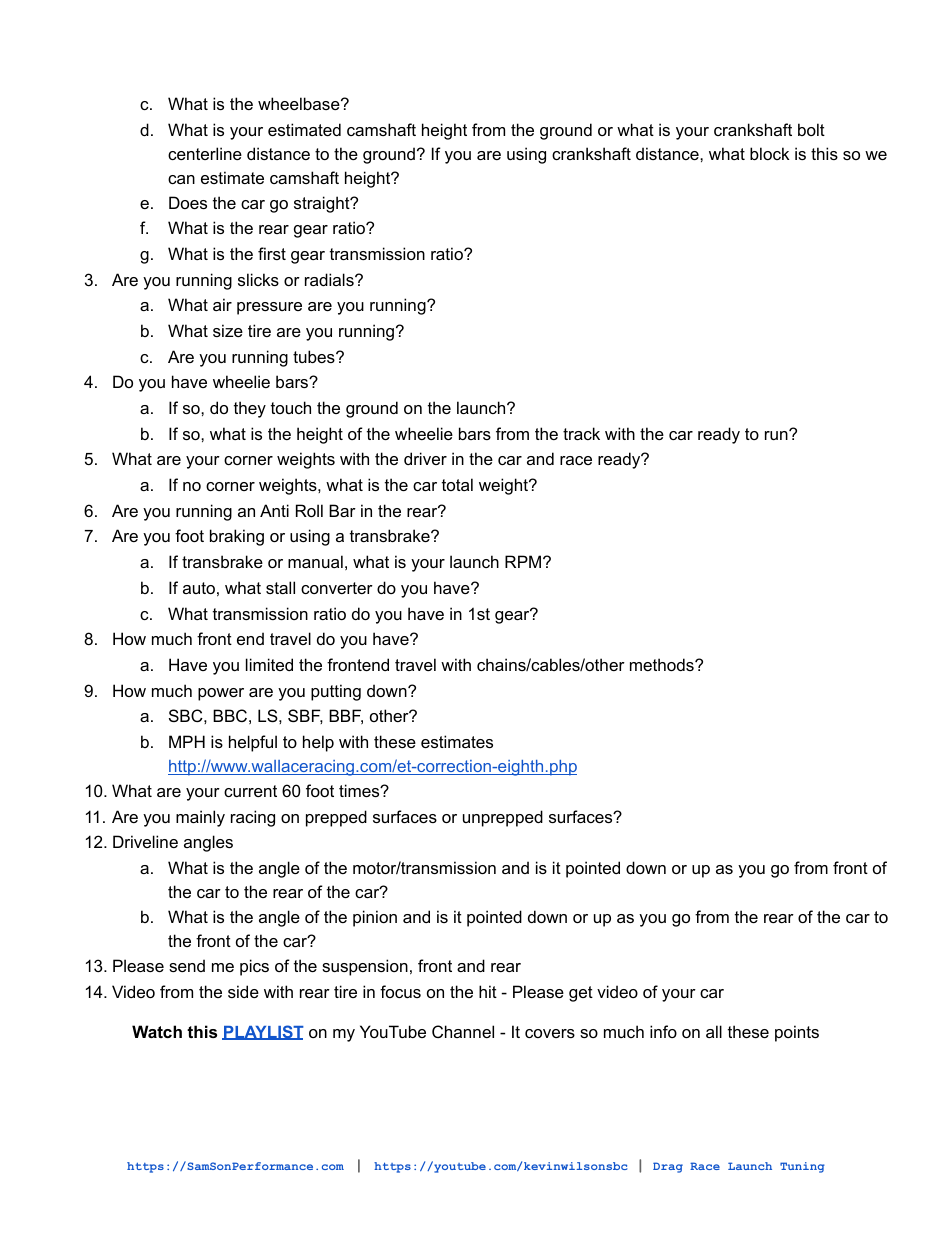 This document has width=952, height=1233. I want to click on methods, so click(663, 664).
